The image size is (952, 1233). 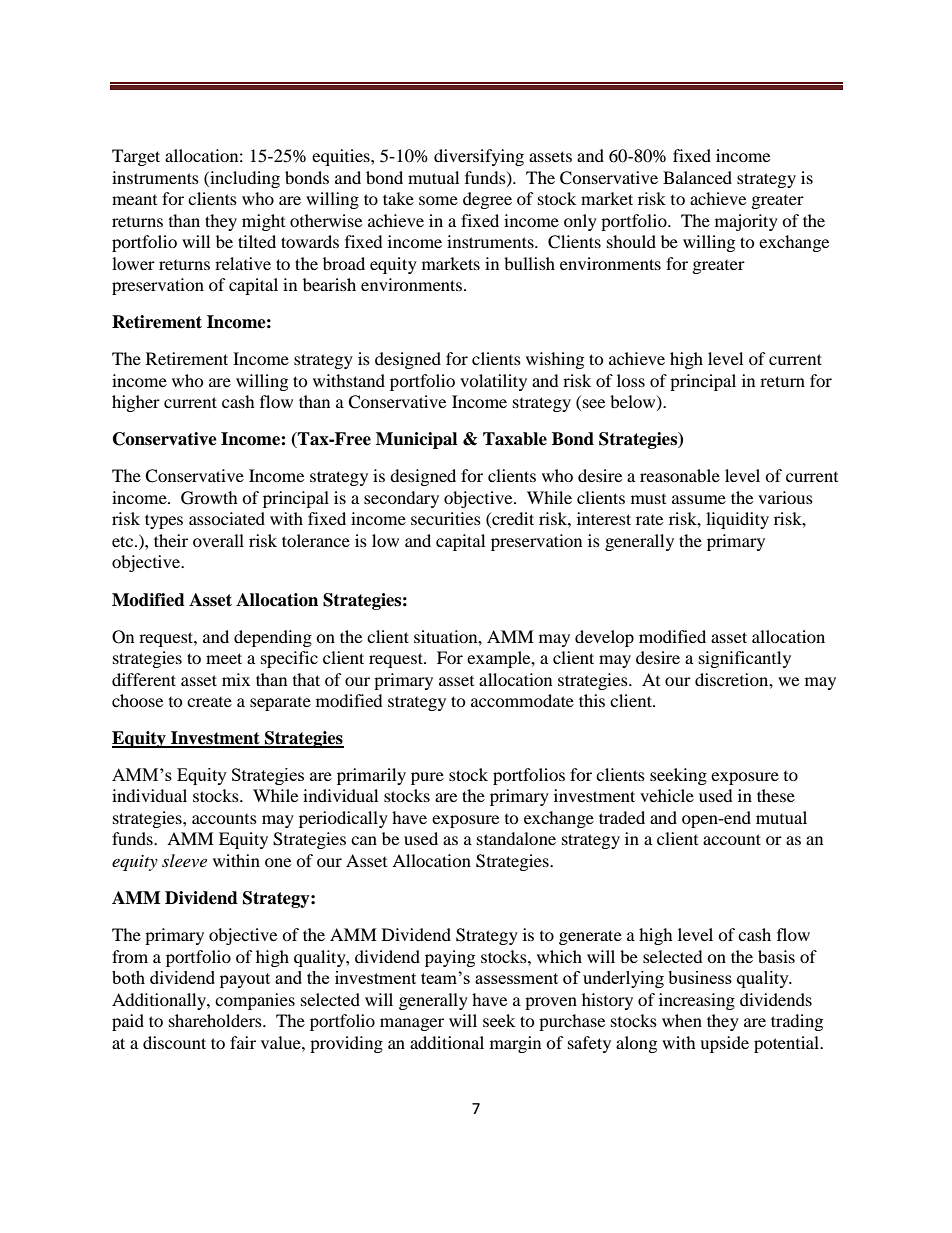 I want to click on some, so click(x=438, y=200).
